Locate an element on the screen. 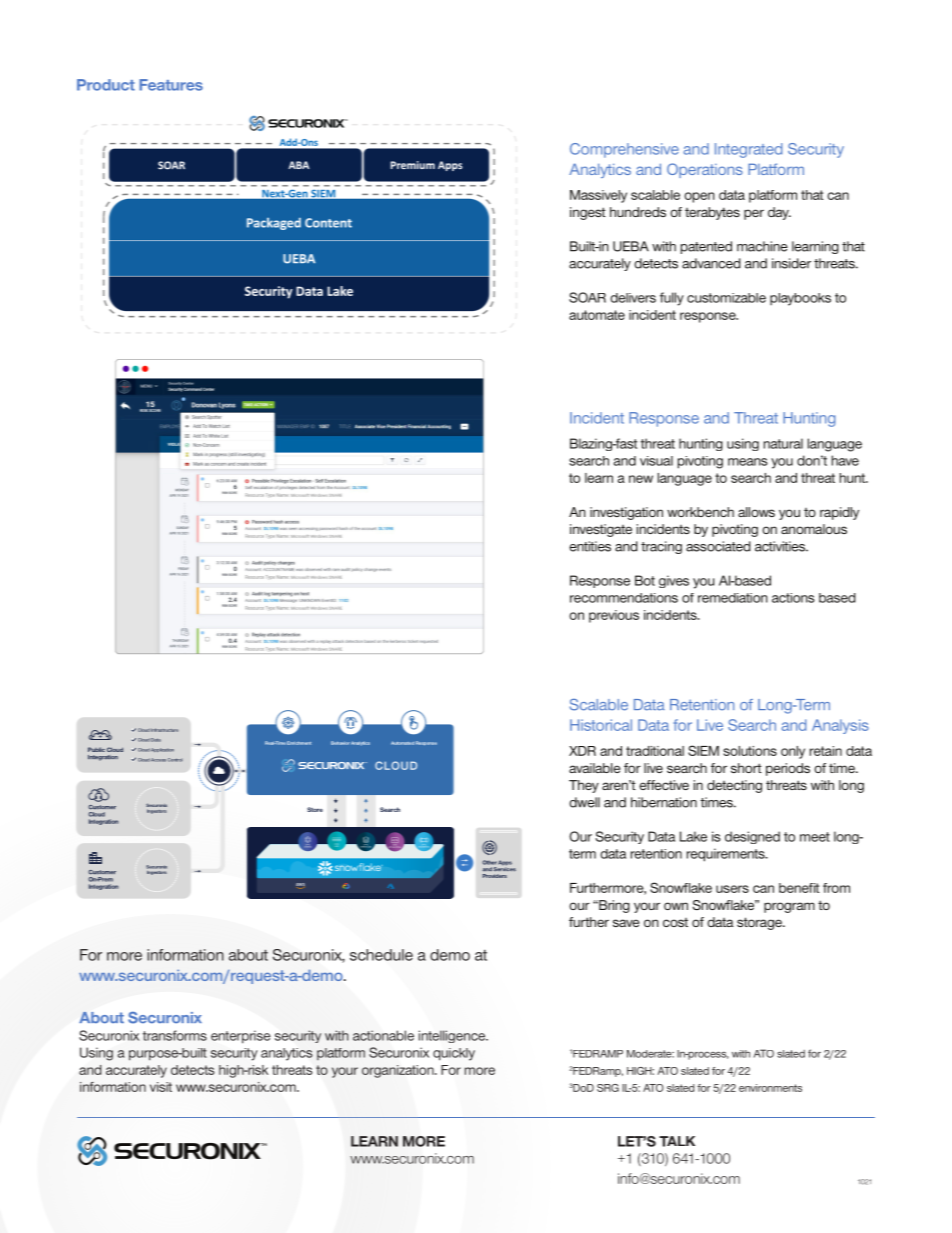 This screenshot has width=952, height=1233. Providers is located at coordinates (495, 876).
